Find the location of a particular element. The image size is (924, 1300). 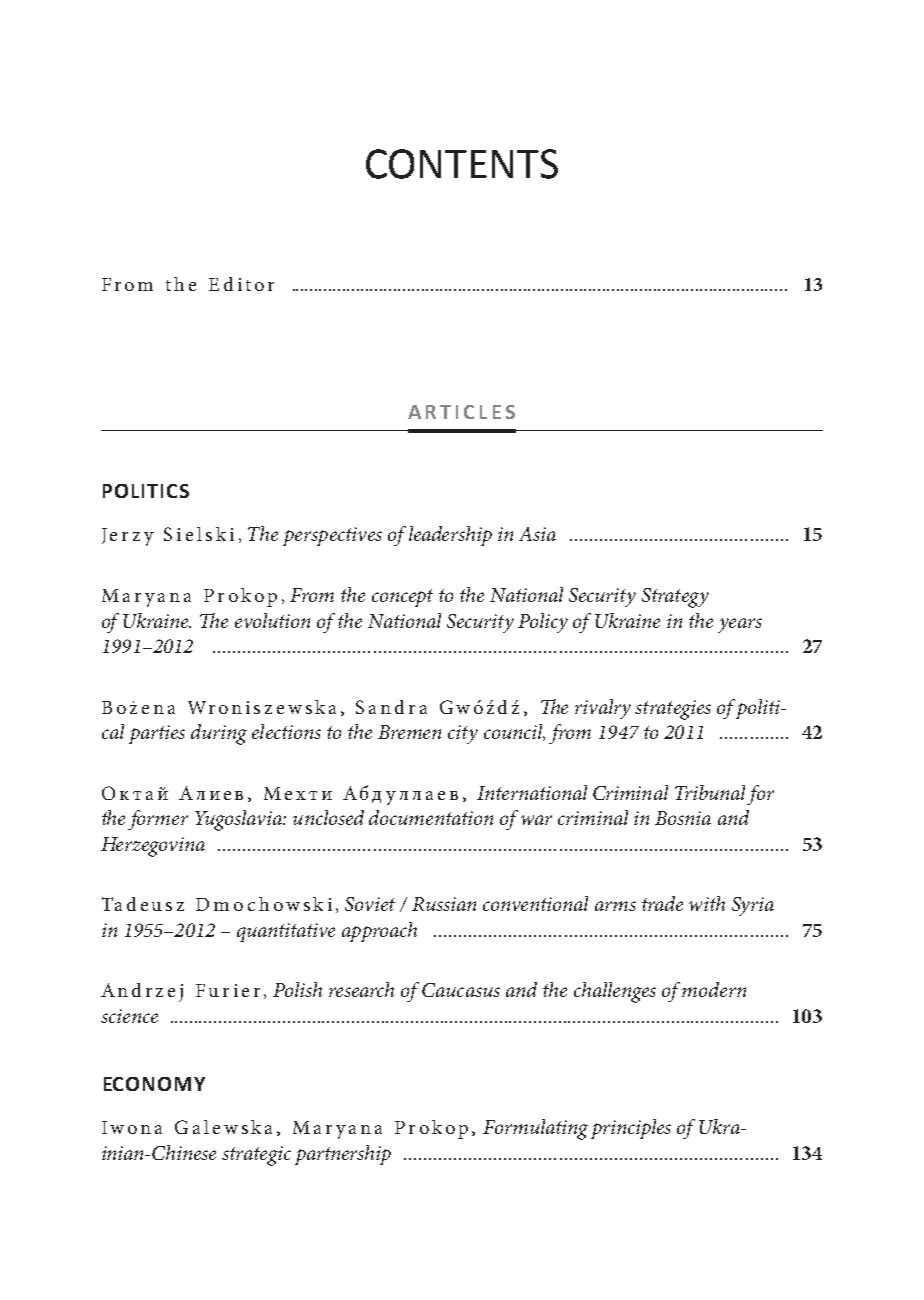

ECONOMY is located at coordinates (154, 1084).
